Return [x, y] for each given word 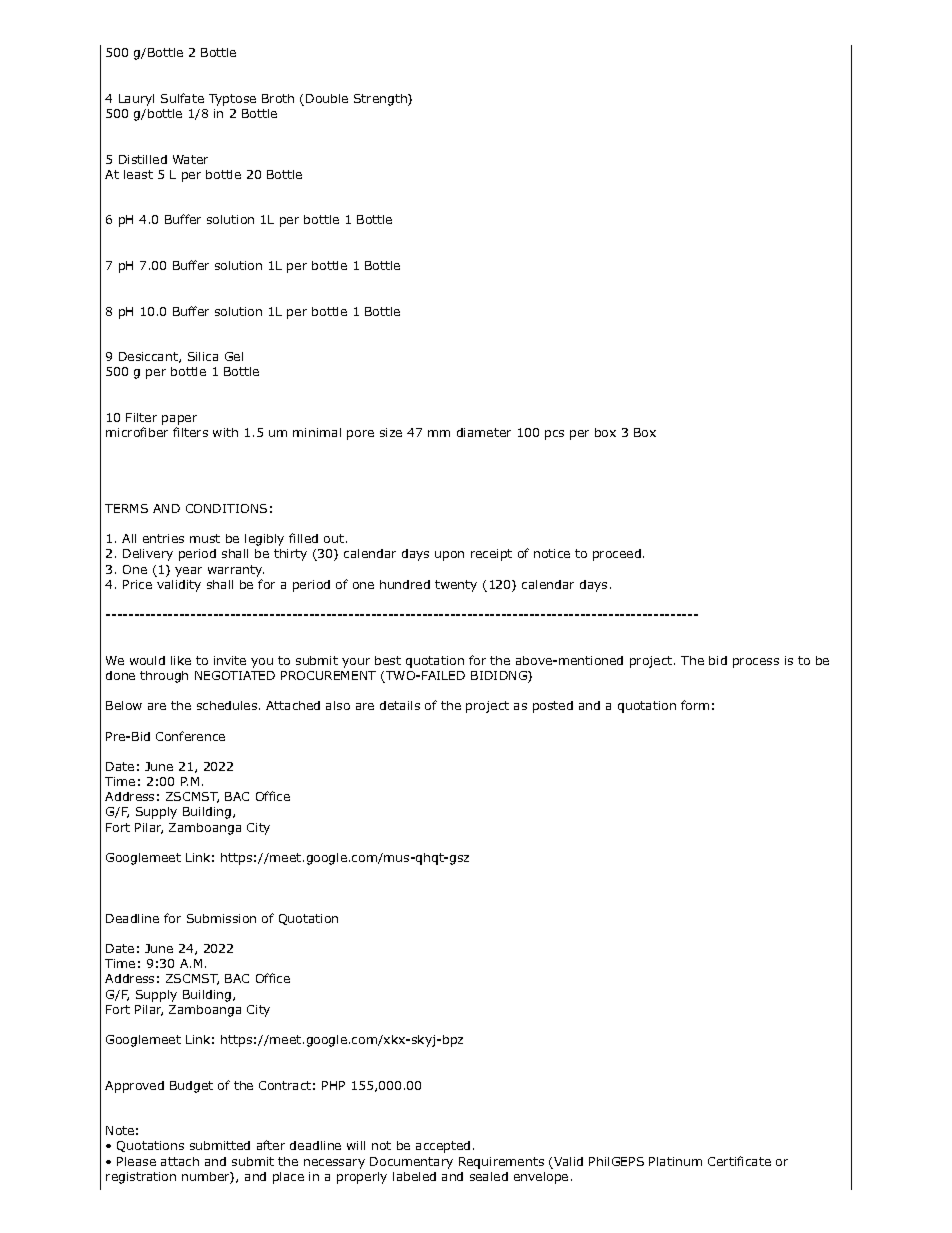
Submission [221, 918]
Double [327, 98]
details [400, 705]
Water [190, 159]
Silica [203, 356]
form [695, 705]
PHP [333, 1085]
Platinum [675, 1161]
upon [449, 556]
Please [136, 1161]
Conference [190, 736]
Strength [381, 100]
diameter [484, 432]
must [205, 538]
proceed [617, 555]
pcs [554, 435]
